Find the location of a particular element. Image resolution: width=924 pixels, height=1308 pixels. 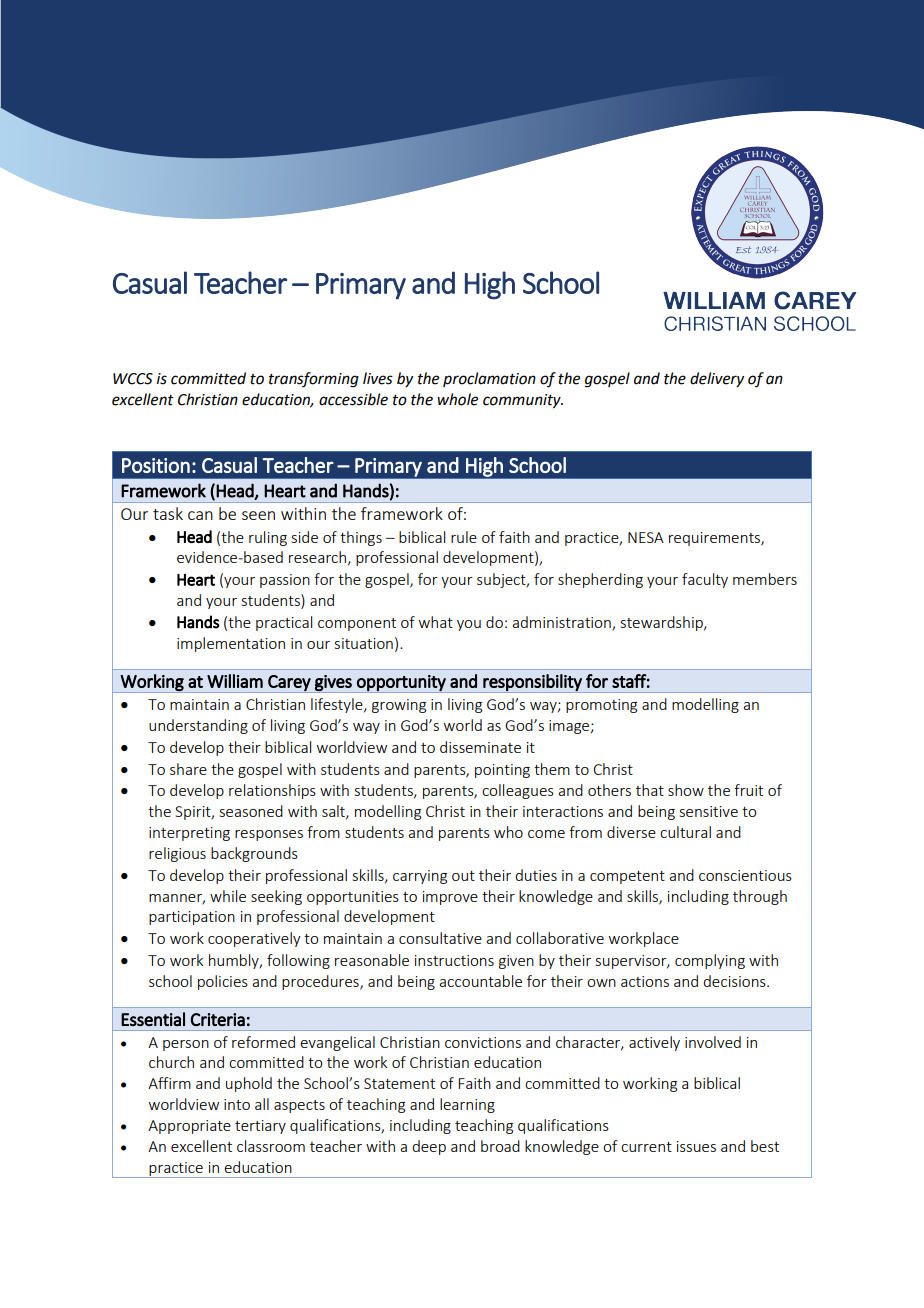

transforming is located at coordinates (314, 380).
